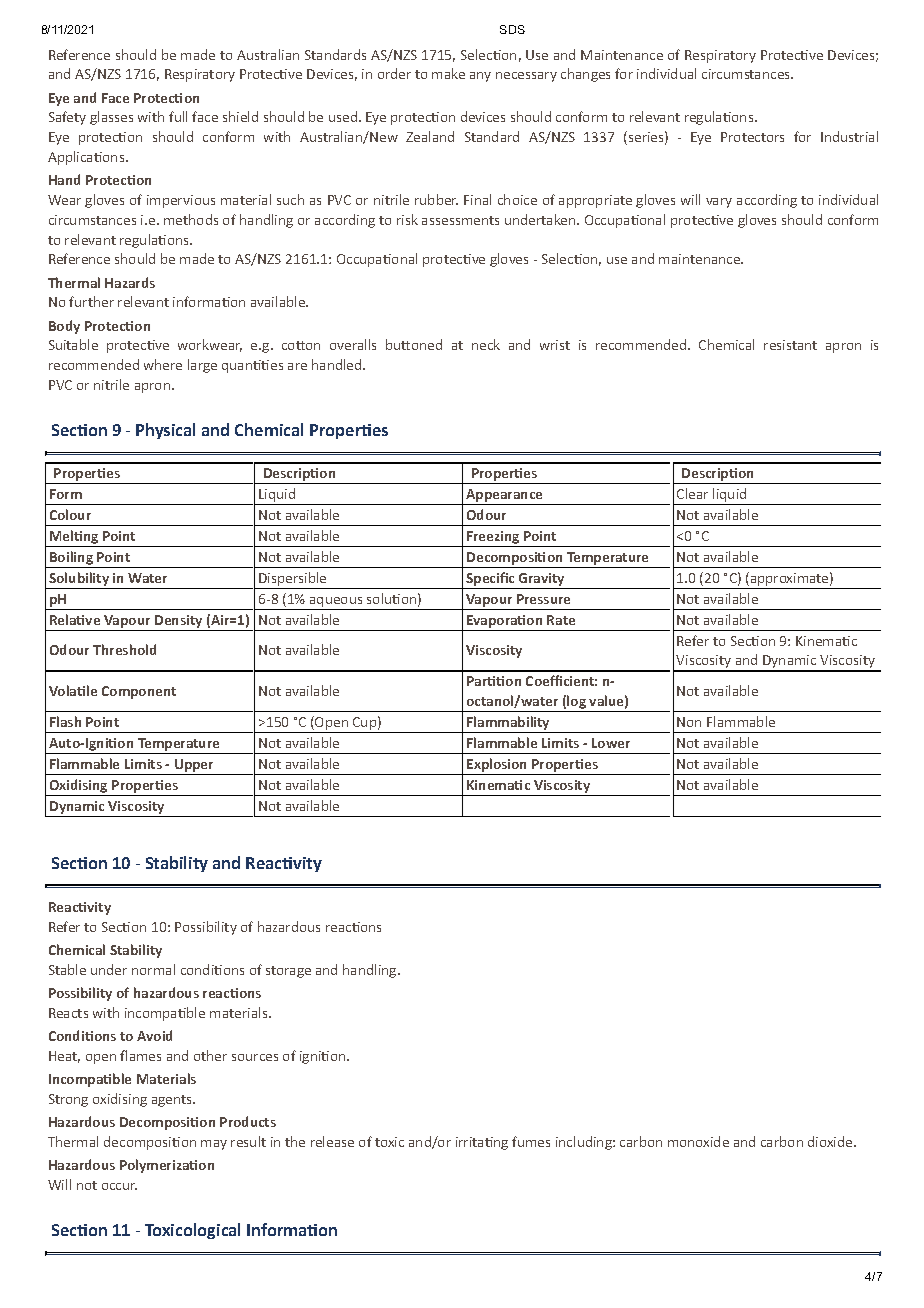 The image size is (924, 1308). I want to click on irritating, so click(482, 1143).
